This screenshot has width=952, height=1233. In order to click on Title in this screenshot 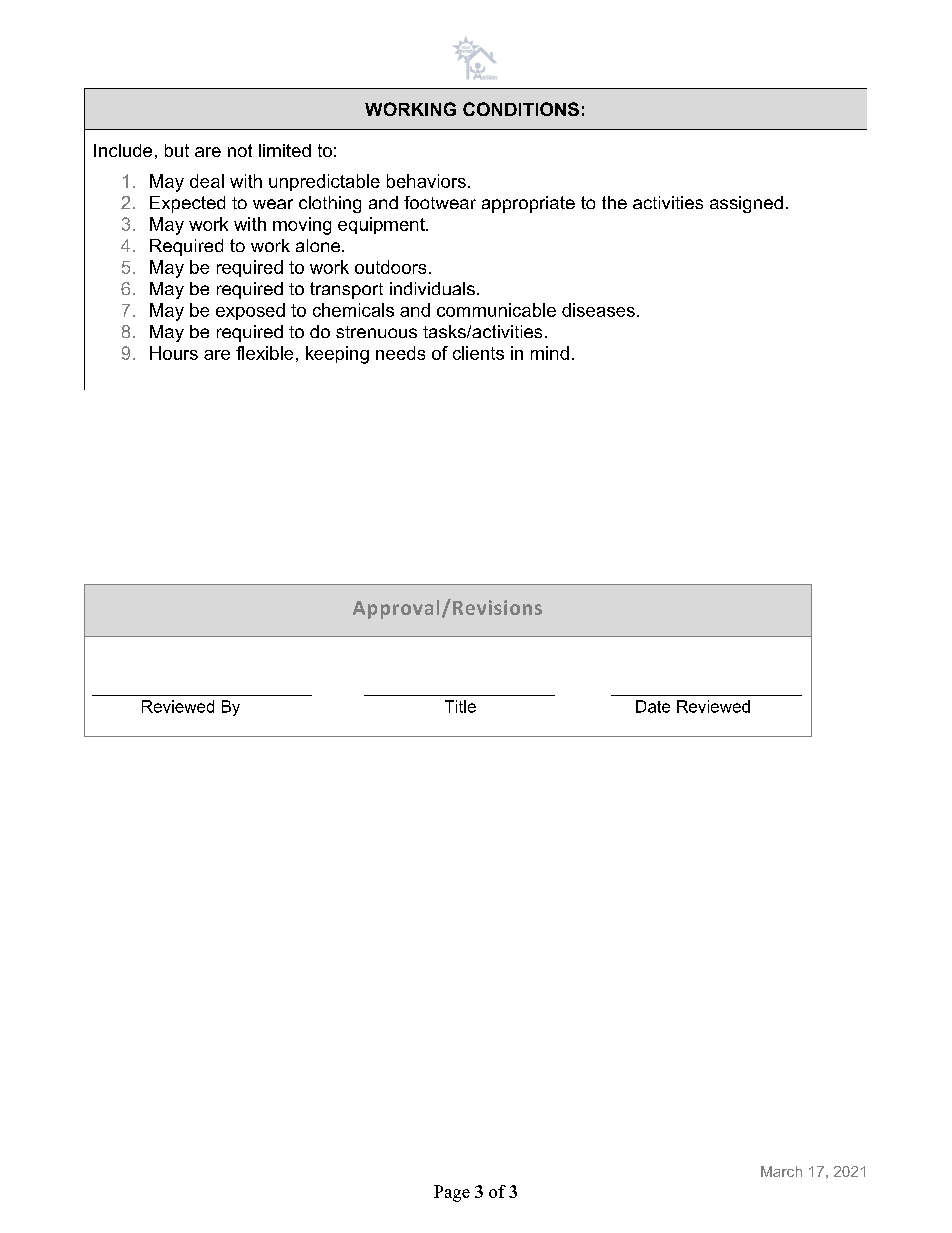, I will do `click(460, 706)`.
